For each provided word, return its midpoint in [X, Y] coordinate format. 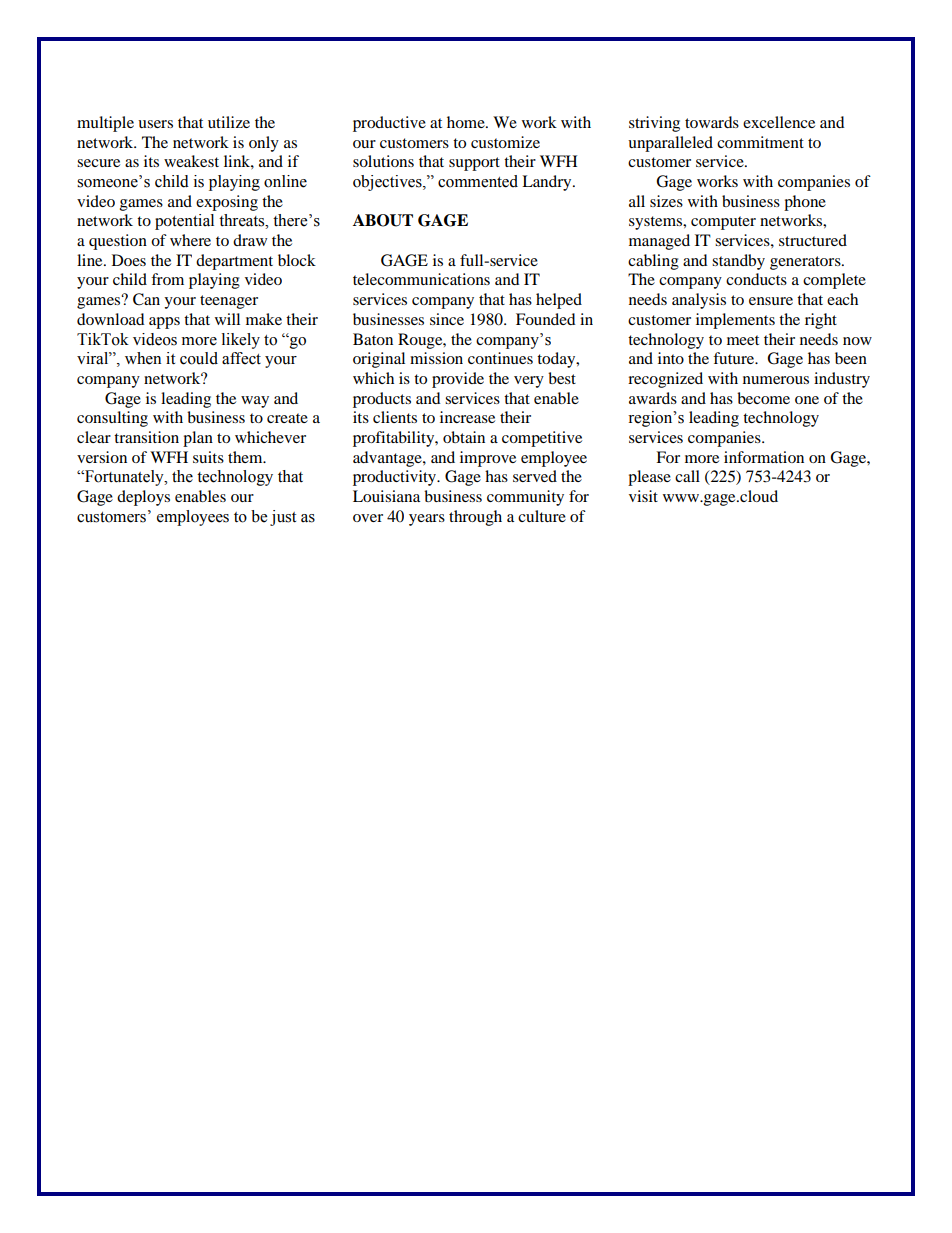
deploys [143, 498]
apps [164, 323]
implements [735, 321]
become [763, 398]
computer [723, 223]
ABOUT [383, 220]
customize [505, 142]
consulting [112, 419]
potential [184, 222]
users [155, 124]
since [447, 319]
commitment [760, 142]
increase [467, 417]
